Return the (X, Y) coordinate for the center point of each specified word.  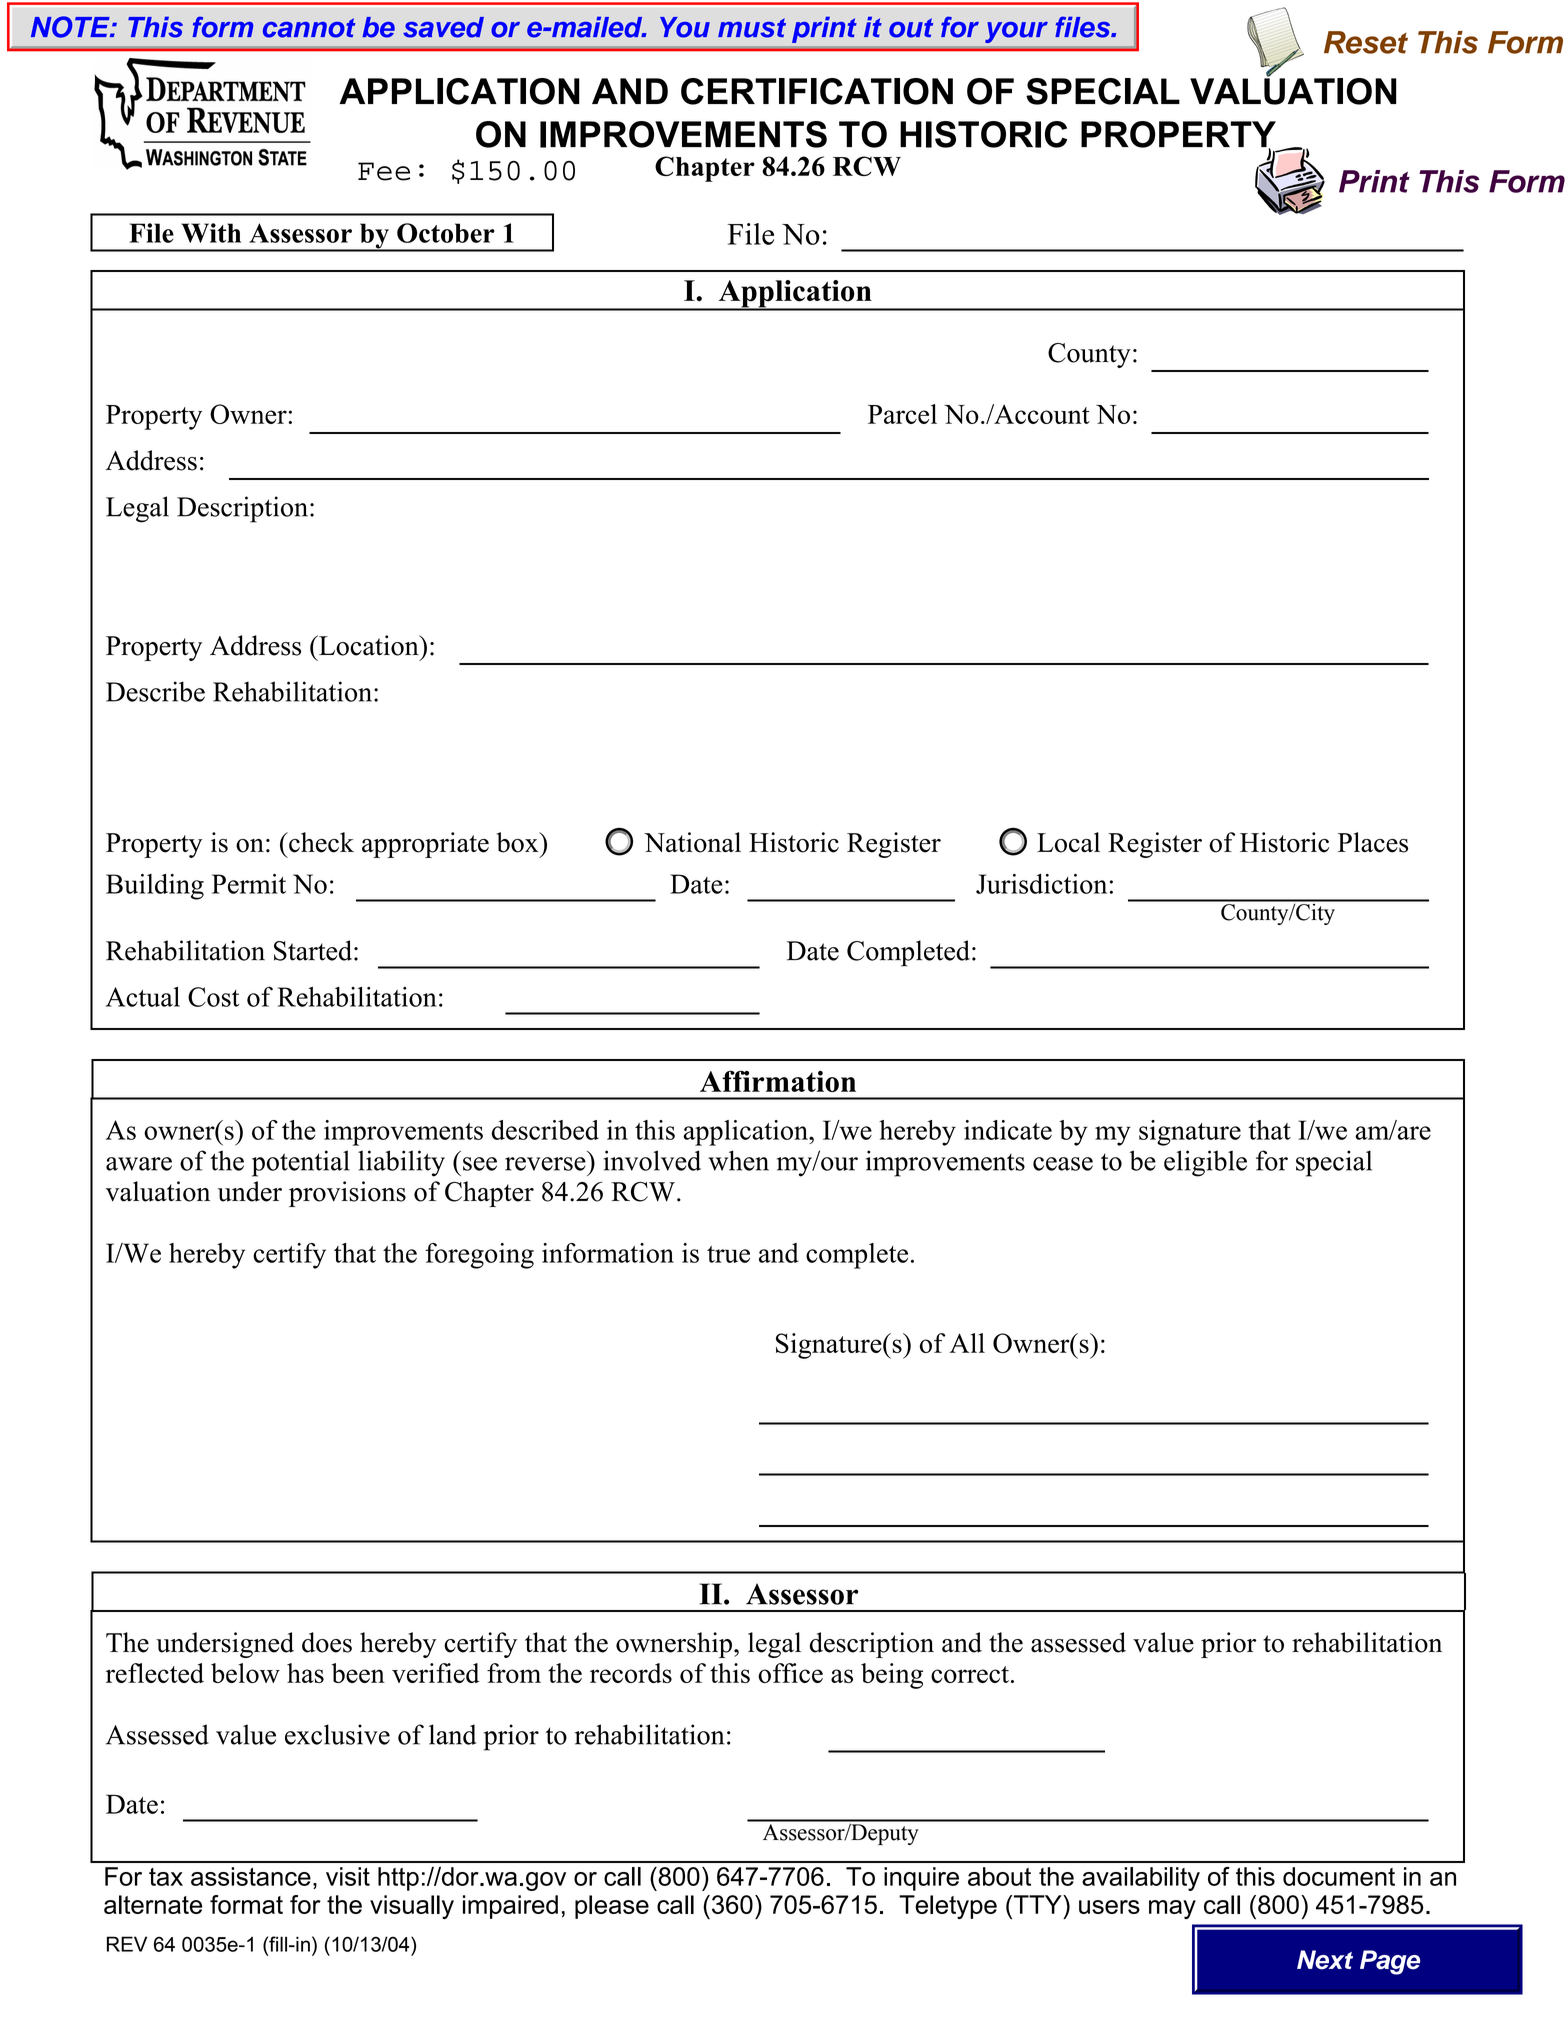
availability (1141, 1879)
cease (1063, 1164)
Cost (213, 997)
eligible (1205, 1163)
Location (369, 645)
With (211, 233)
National (692, 842)
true (728, 1254)
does (327, 1642)
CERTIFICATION (817, 91)
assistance (251, 1876)
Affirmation (778, 1081)
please (612, 1907)
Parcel (902, 414)
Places (1373, 842)
